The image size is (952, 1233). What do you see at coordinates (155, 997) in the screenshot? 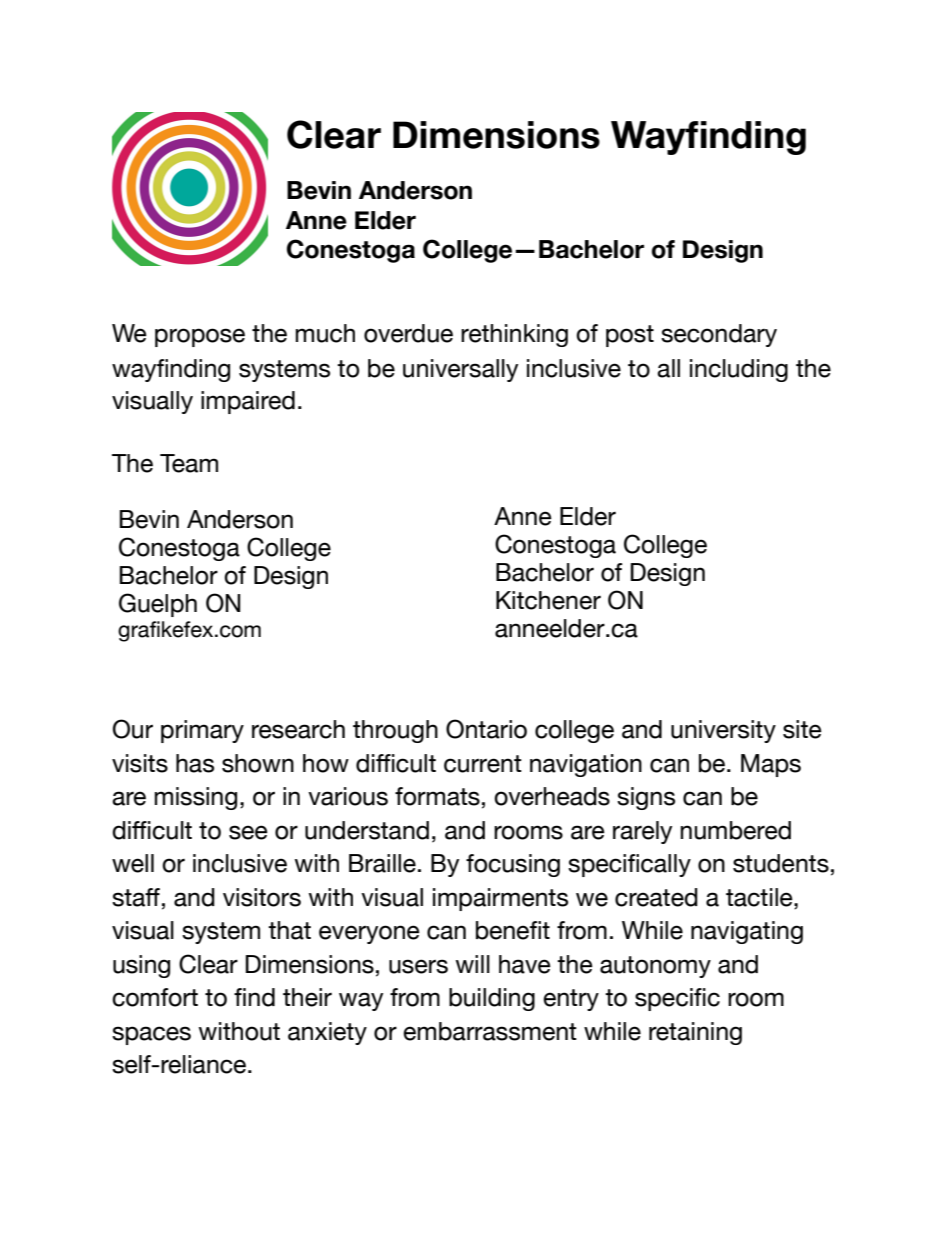
I see `comfort` at bounding box center [155, 997].
